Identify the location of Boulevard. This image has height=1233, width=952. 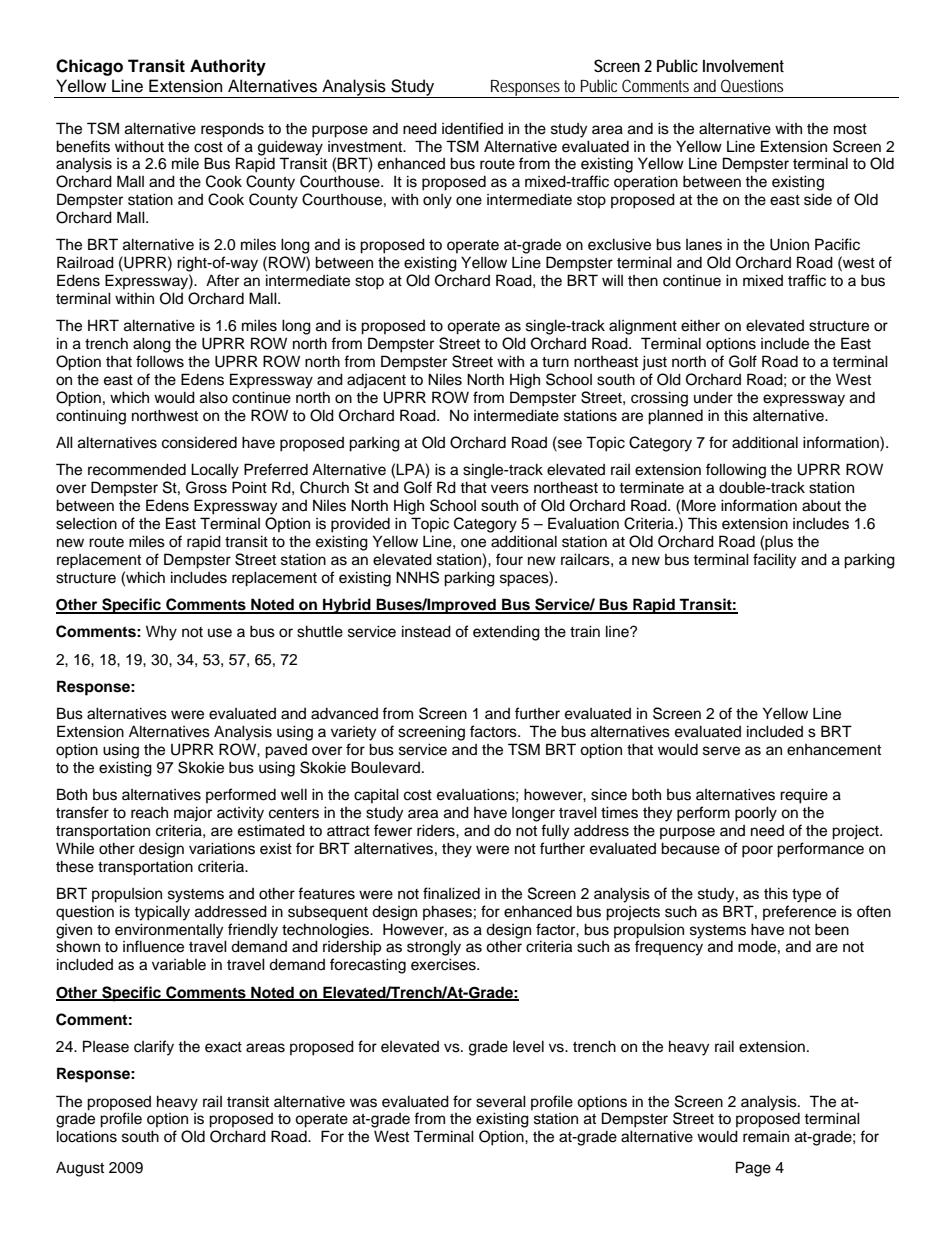
(387, 767).
